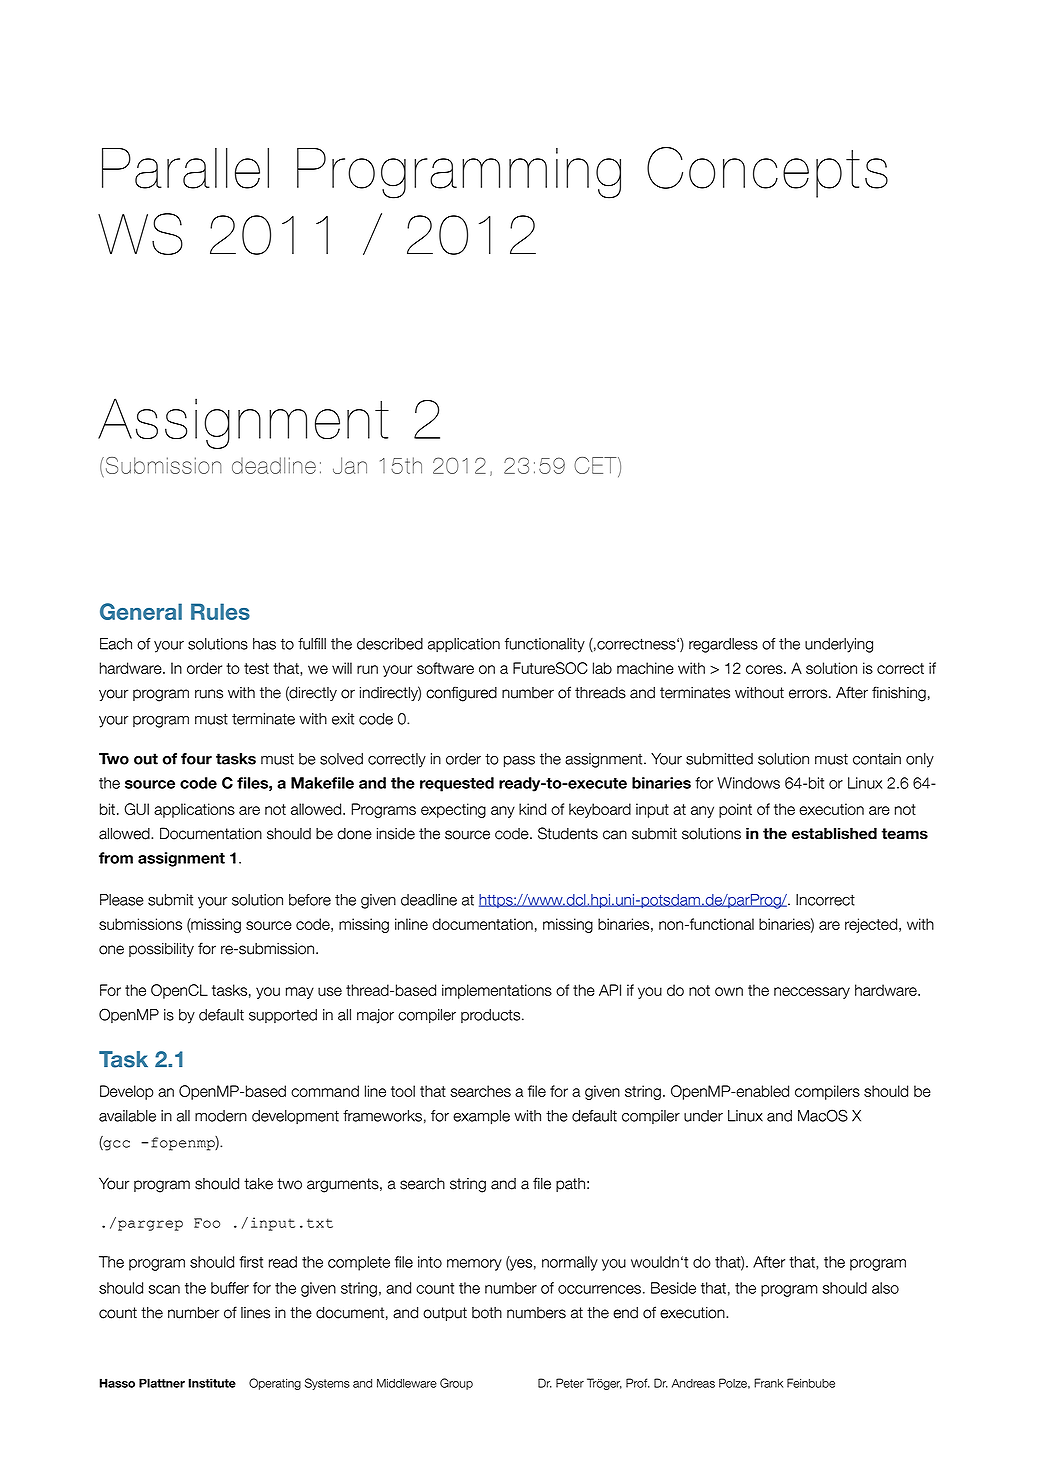 This page has width=1037, height=1466. What do you see at coordinates (596, 466) in the page?
I see `CET` at bounding box center [596, 466].
